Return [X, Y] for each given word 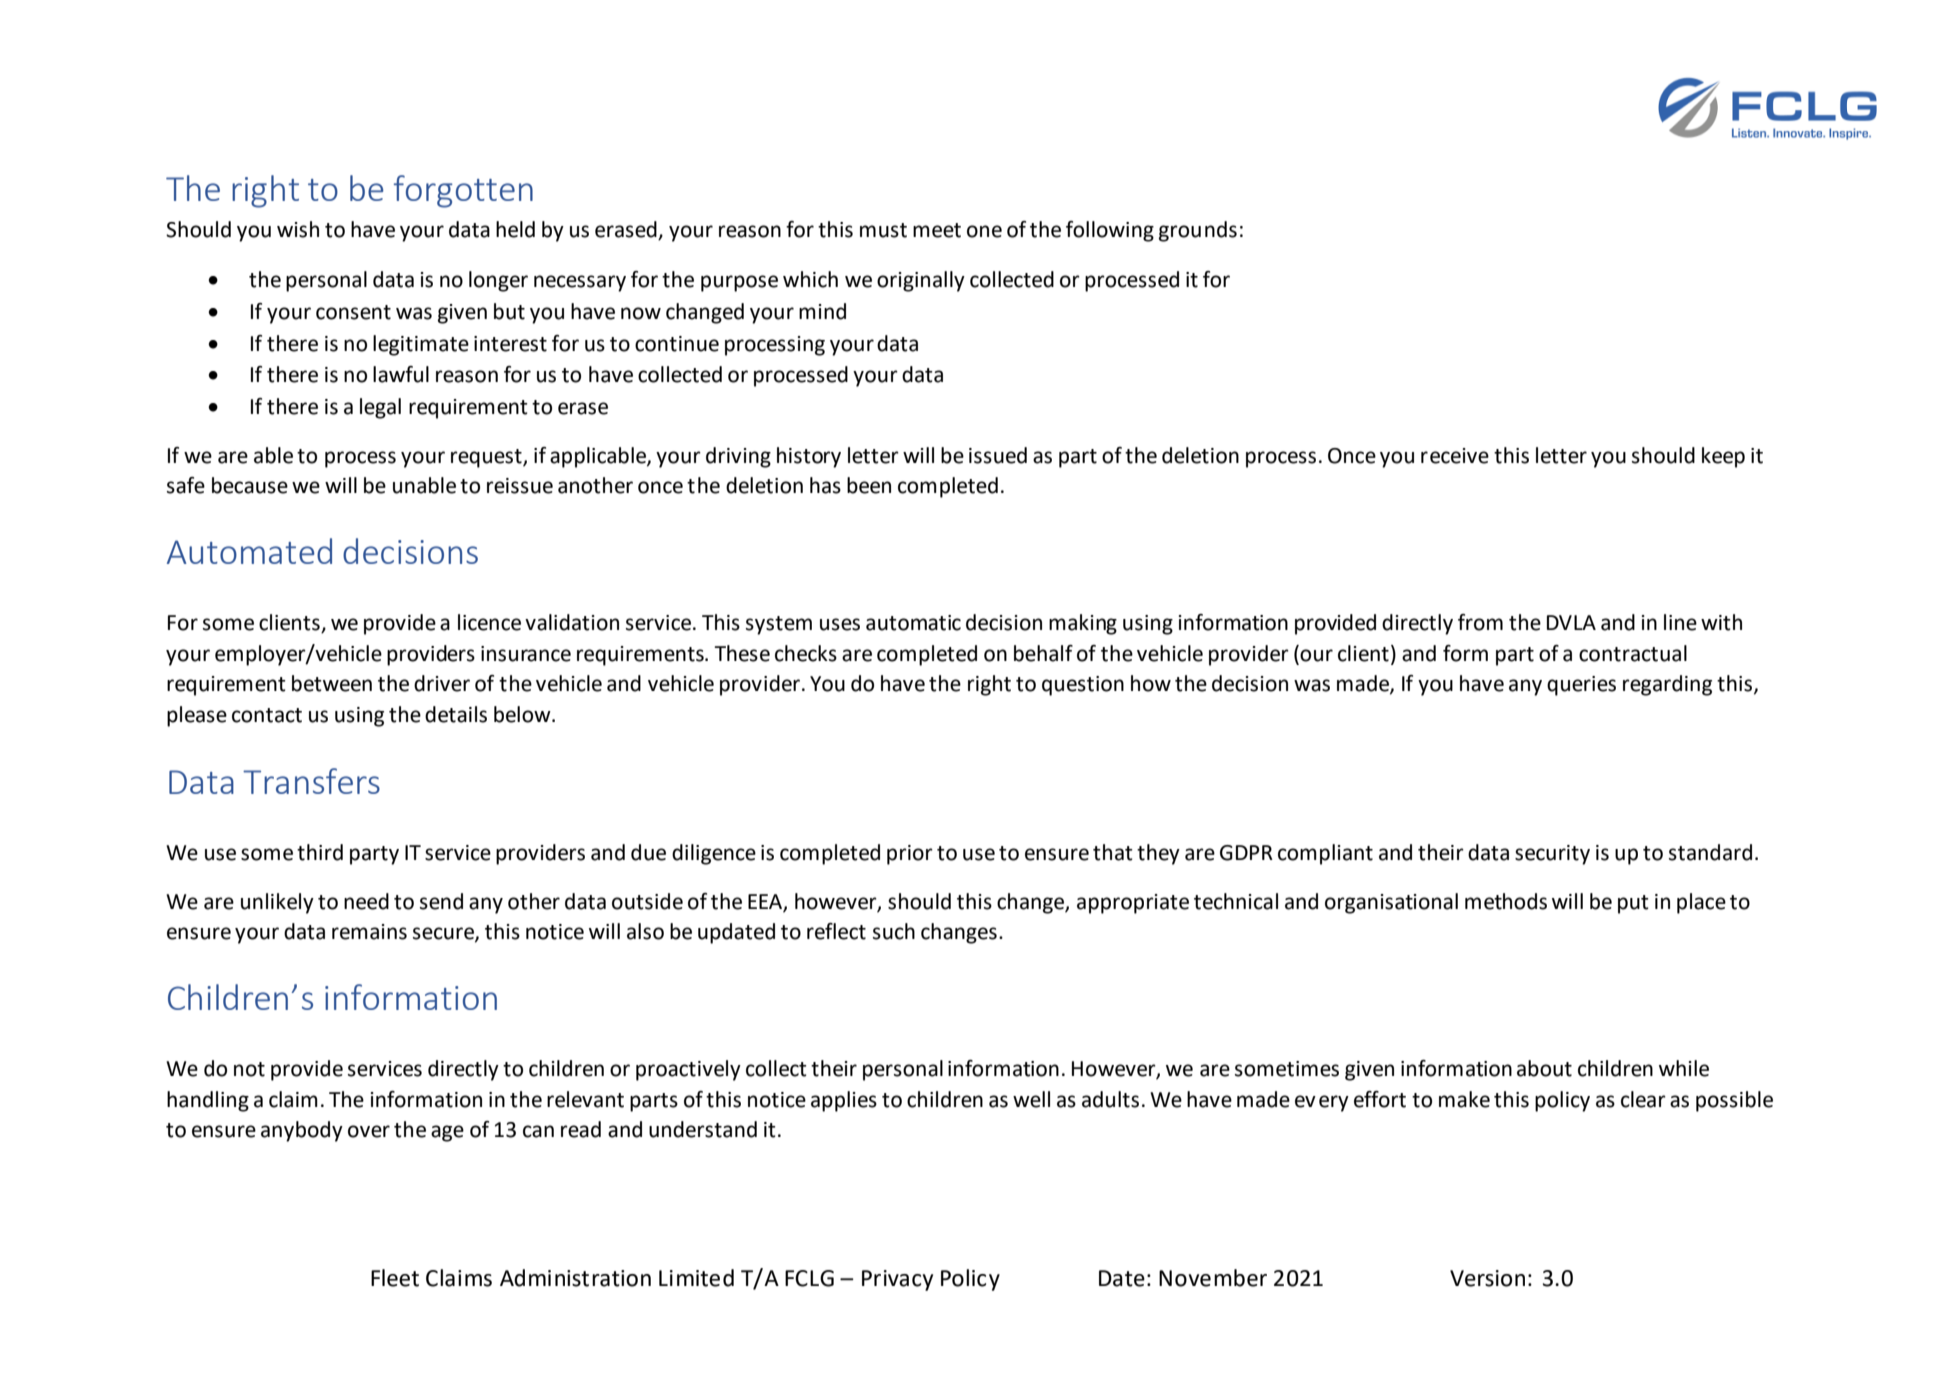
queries [1581, 686]
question [1083, 686]
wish [298, 229]
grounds [1198, 231]
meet [937, 230]
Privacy [897, 1280]
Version [1487, 1278]
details [456, 714]
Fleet [395, 1278]
